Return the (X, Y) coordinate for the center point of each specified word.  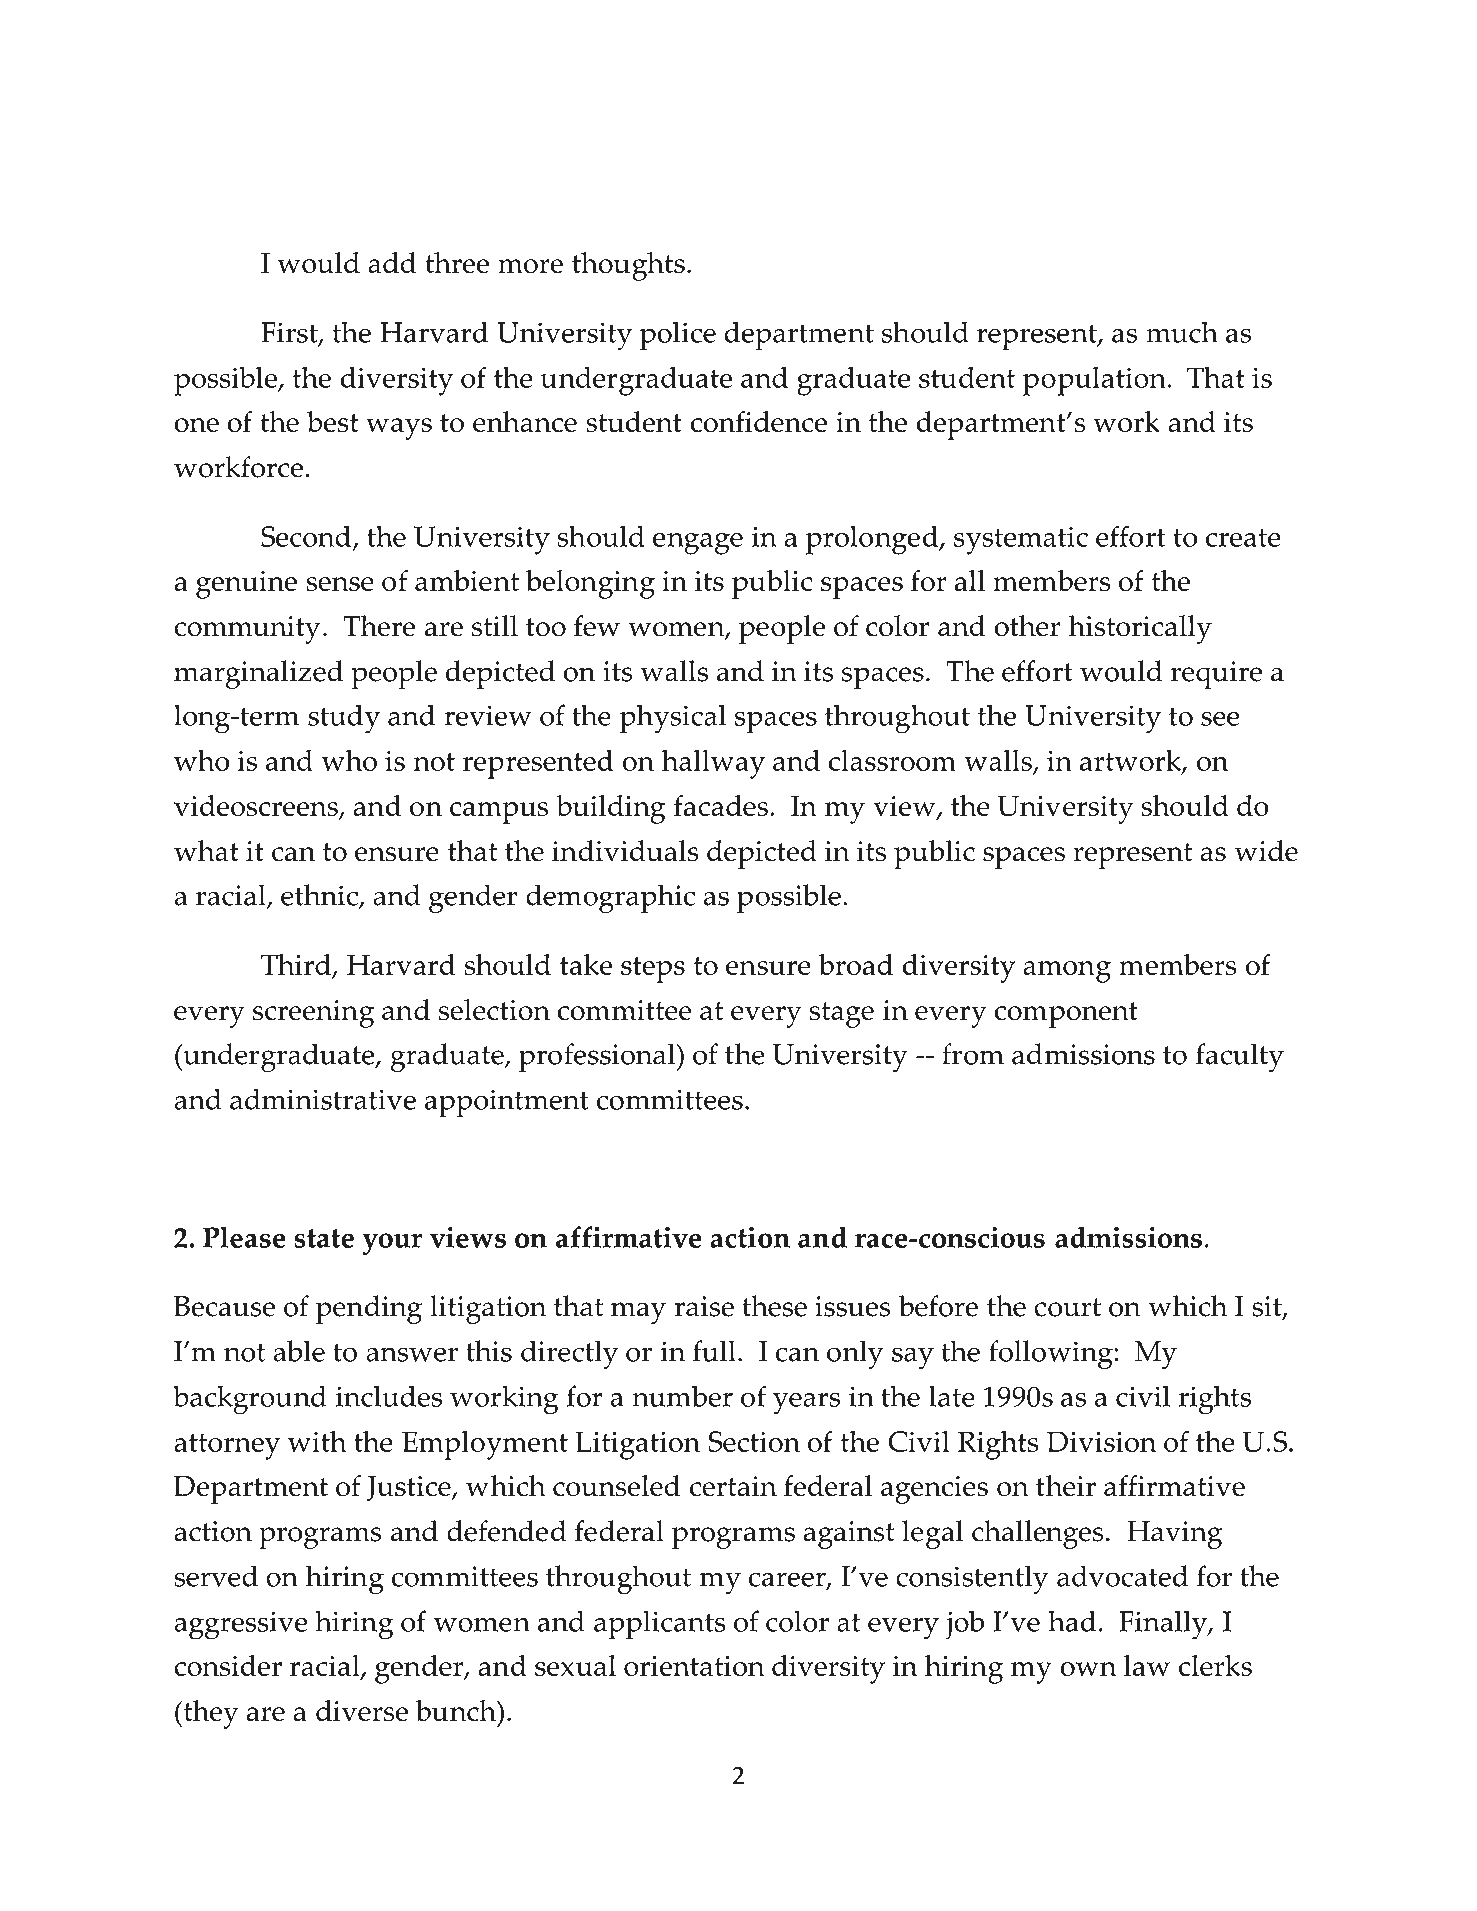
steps (653, 970)
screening (313, 1014)
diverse (362, 1711)
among (1067, 972)
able (299, 1351)
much (1182, 332)
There (379, 626)
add (392, 262)
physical (673, 719)
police (678, 336)
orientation (694, 1666)
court (1067, 1307)
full (714, 1351)
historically (1140, 629)
